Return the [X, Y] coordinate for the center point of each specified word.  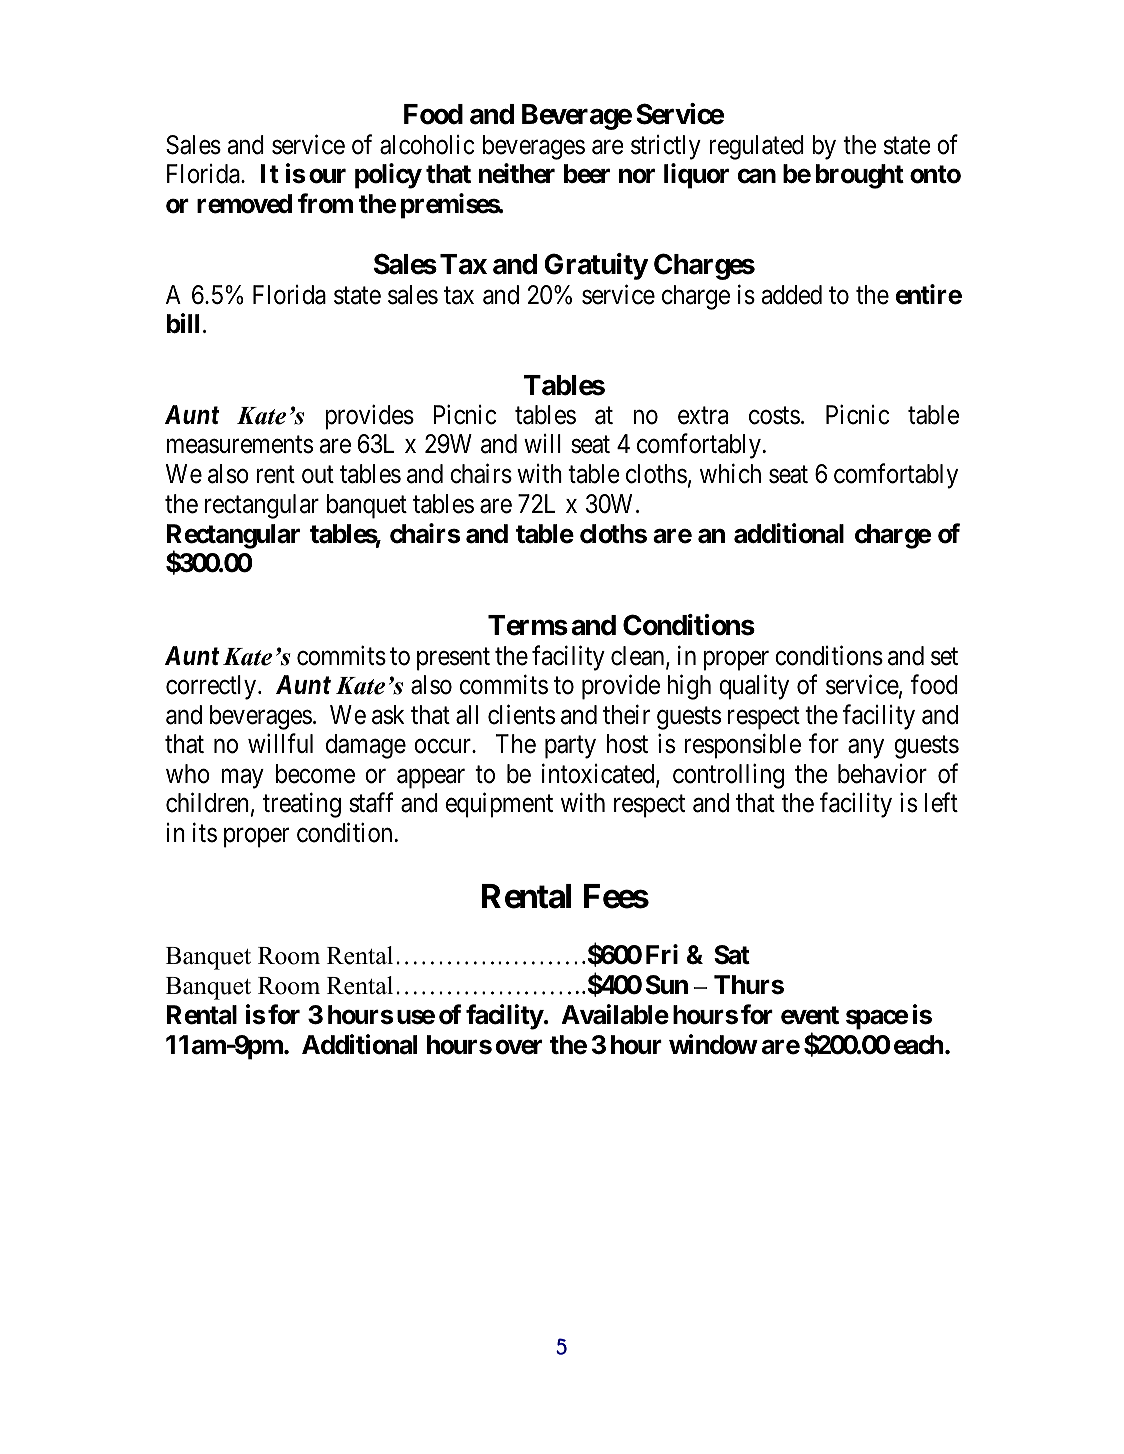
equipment [499, 805]
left [941, 803]
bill [183, 323]
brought [860, 176]
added [792, 295]
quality [754, 687]
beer [587, 174]
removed [244, 204]
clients [521, 714]
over [519, 1047]
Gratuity [596, 266]
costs [774, 416]
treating [302, 805]
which [730, 474]
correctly [212, 687]
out [318, 475]
